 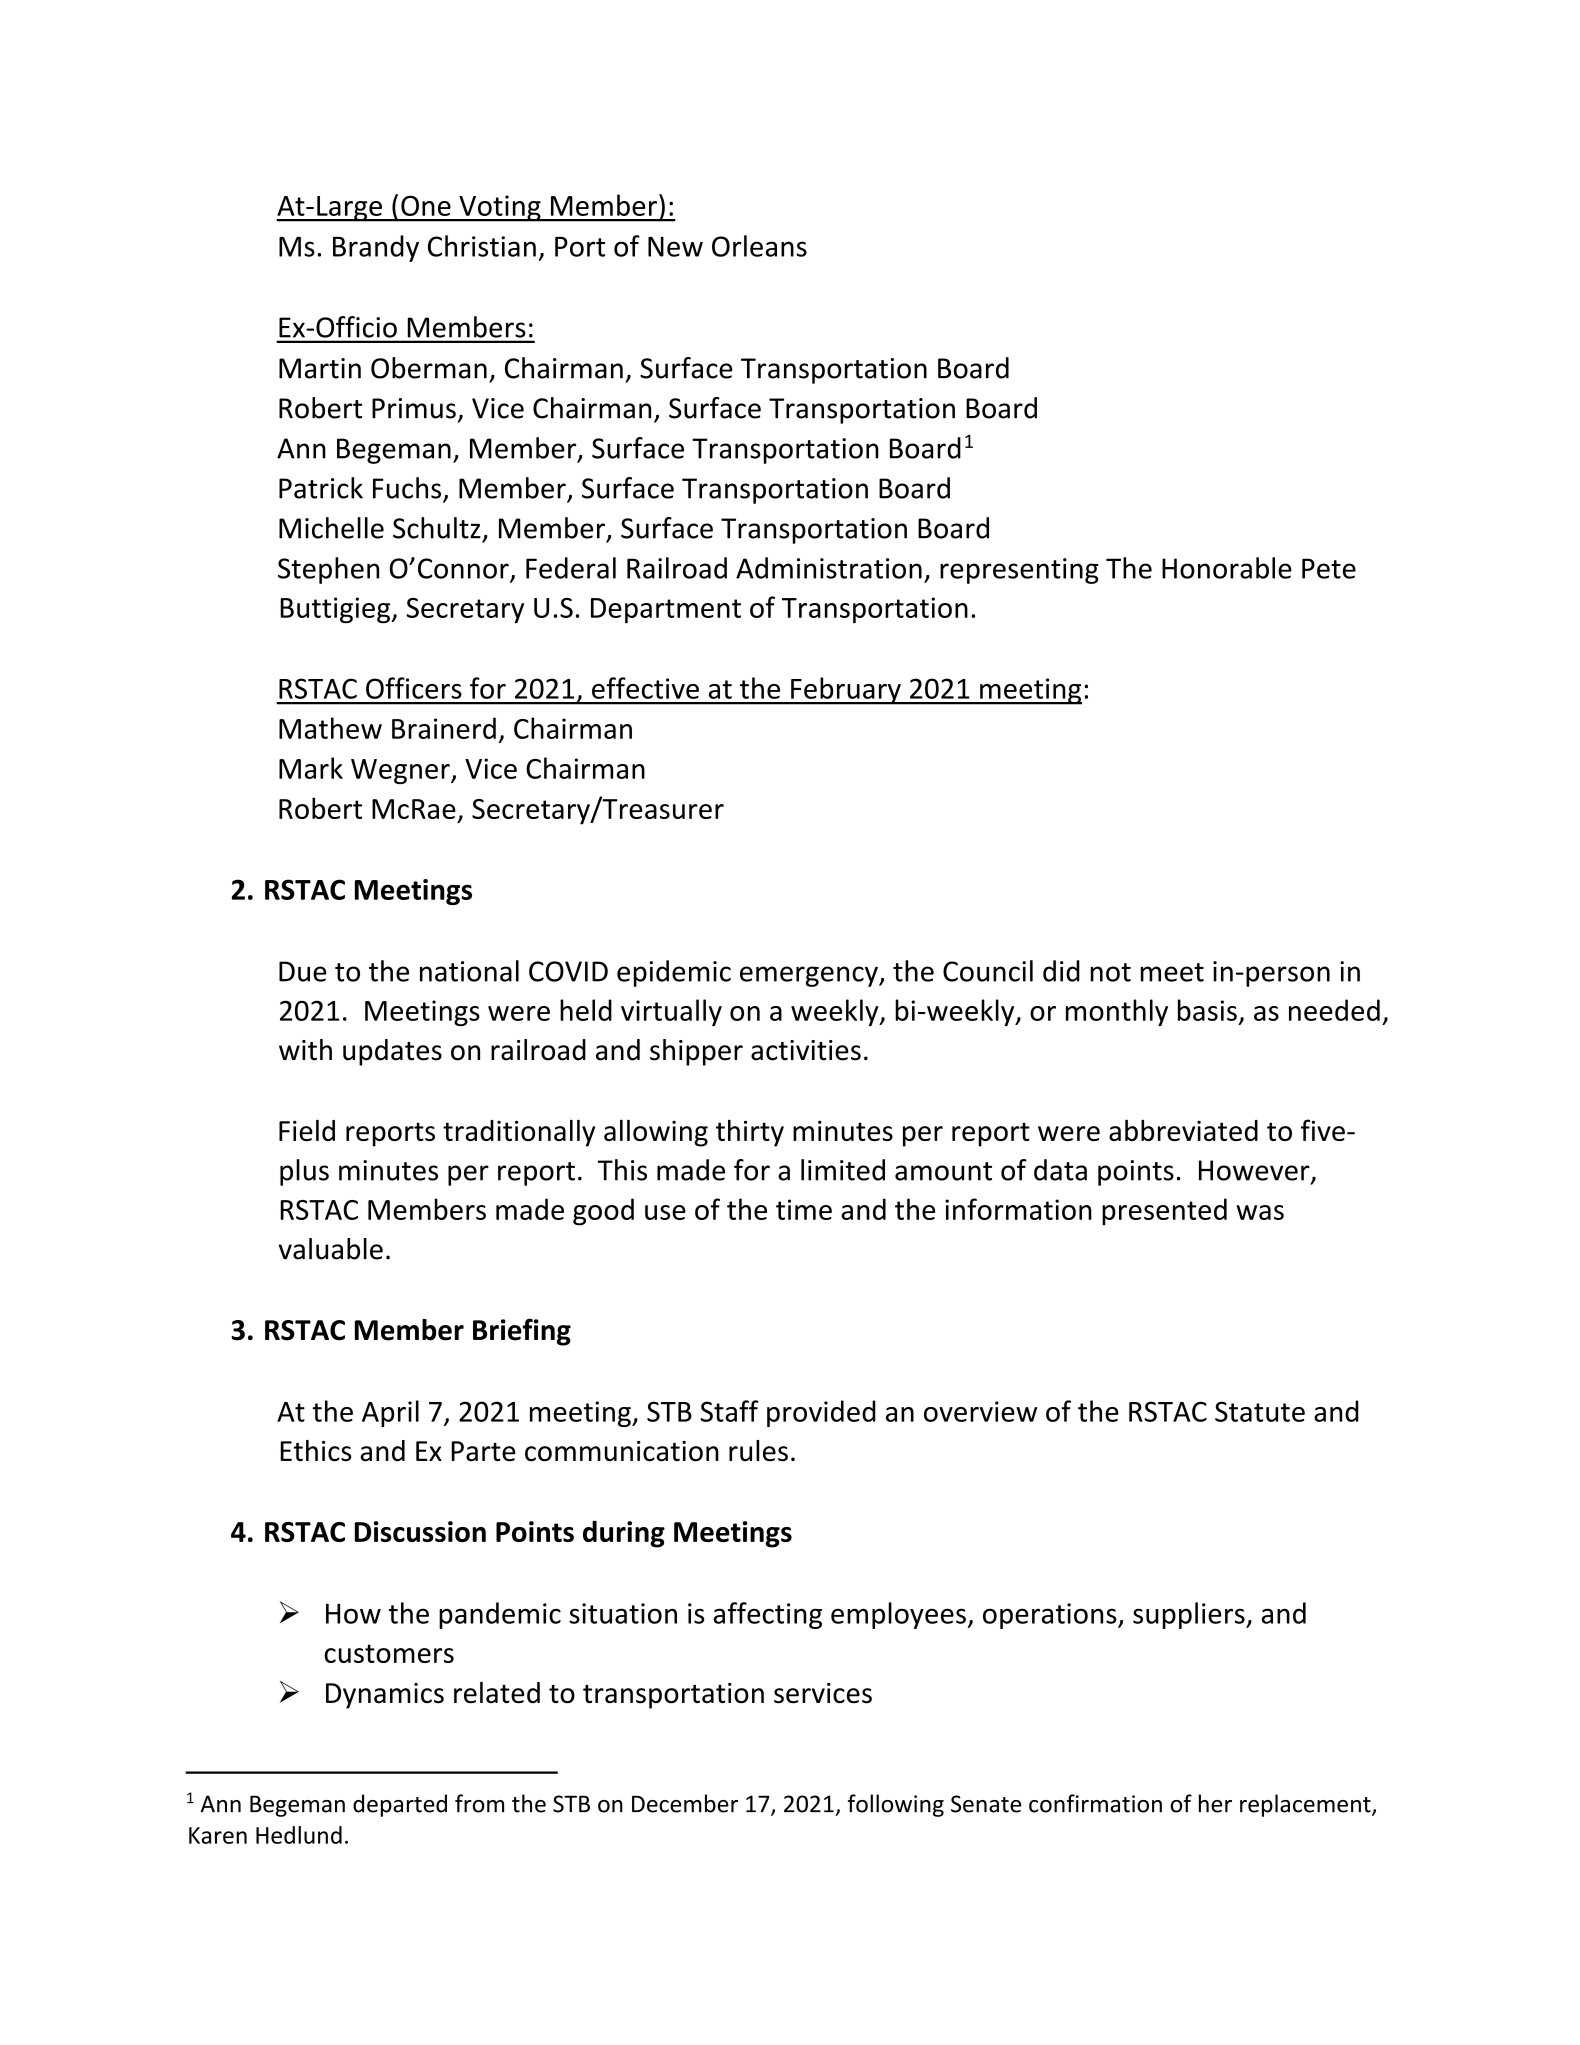 What do you see at coordinates (821, 1413) in the screenshot?
I see `provided` at bounding box center [821, 1413].
